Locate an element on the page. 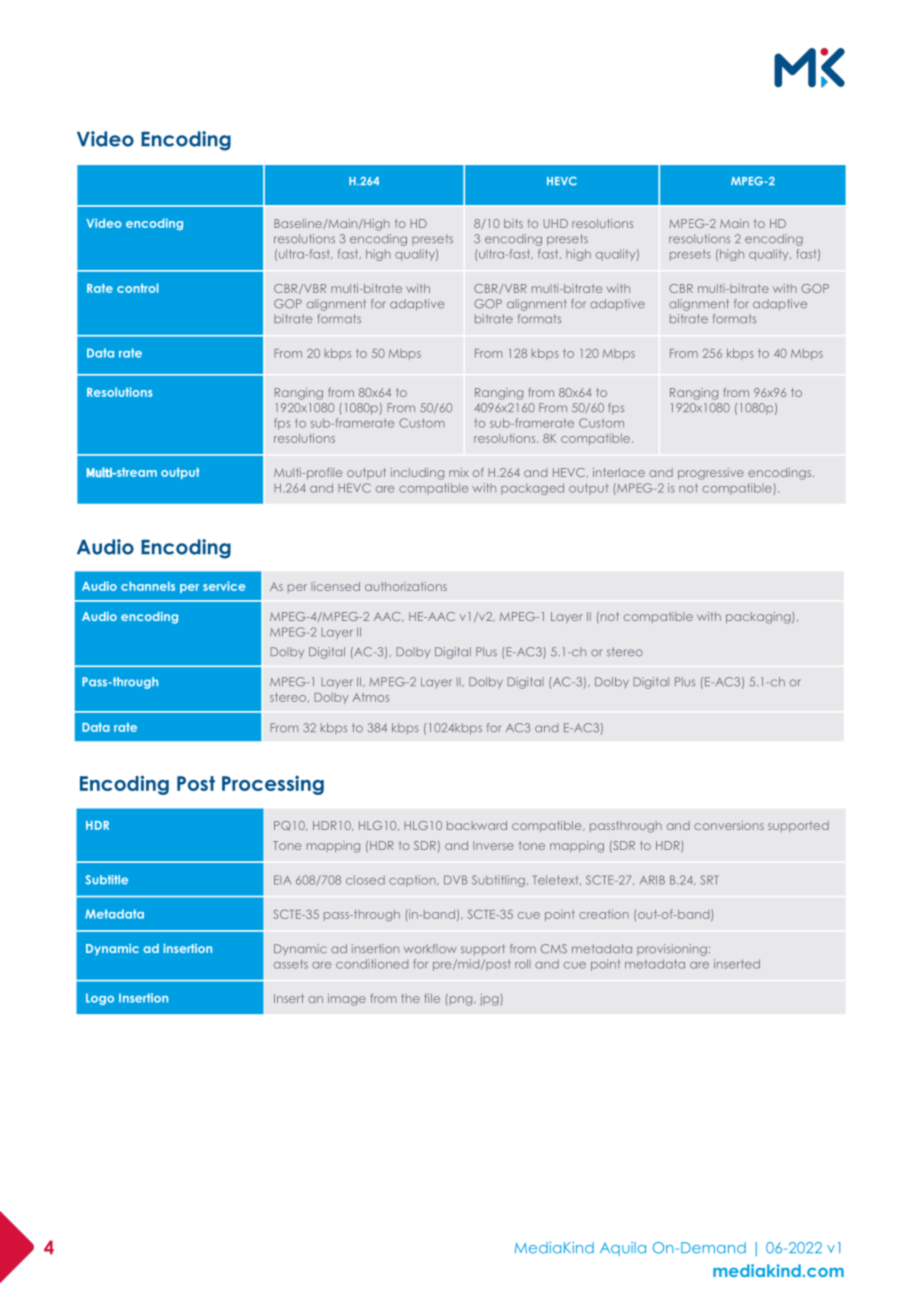  packaging is located at coordinates (759, 618).
